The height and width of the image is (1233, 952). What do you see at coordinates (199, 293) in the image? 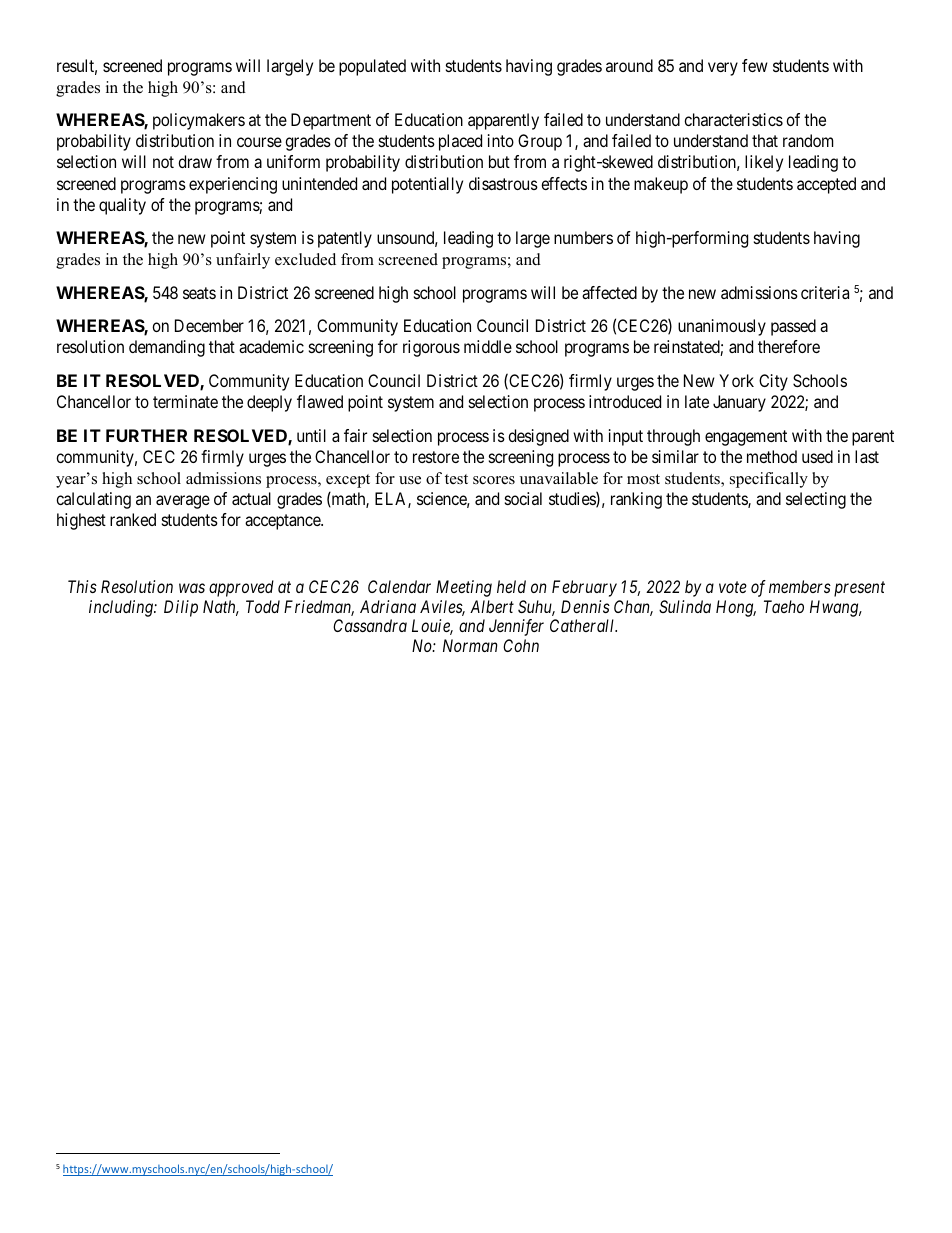
I see `seats` at bounding box center [199, 293].
